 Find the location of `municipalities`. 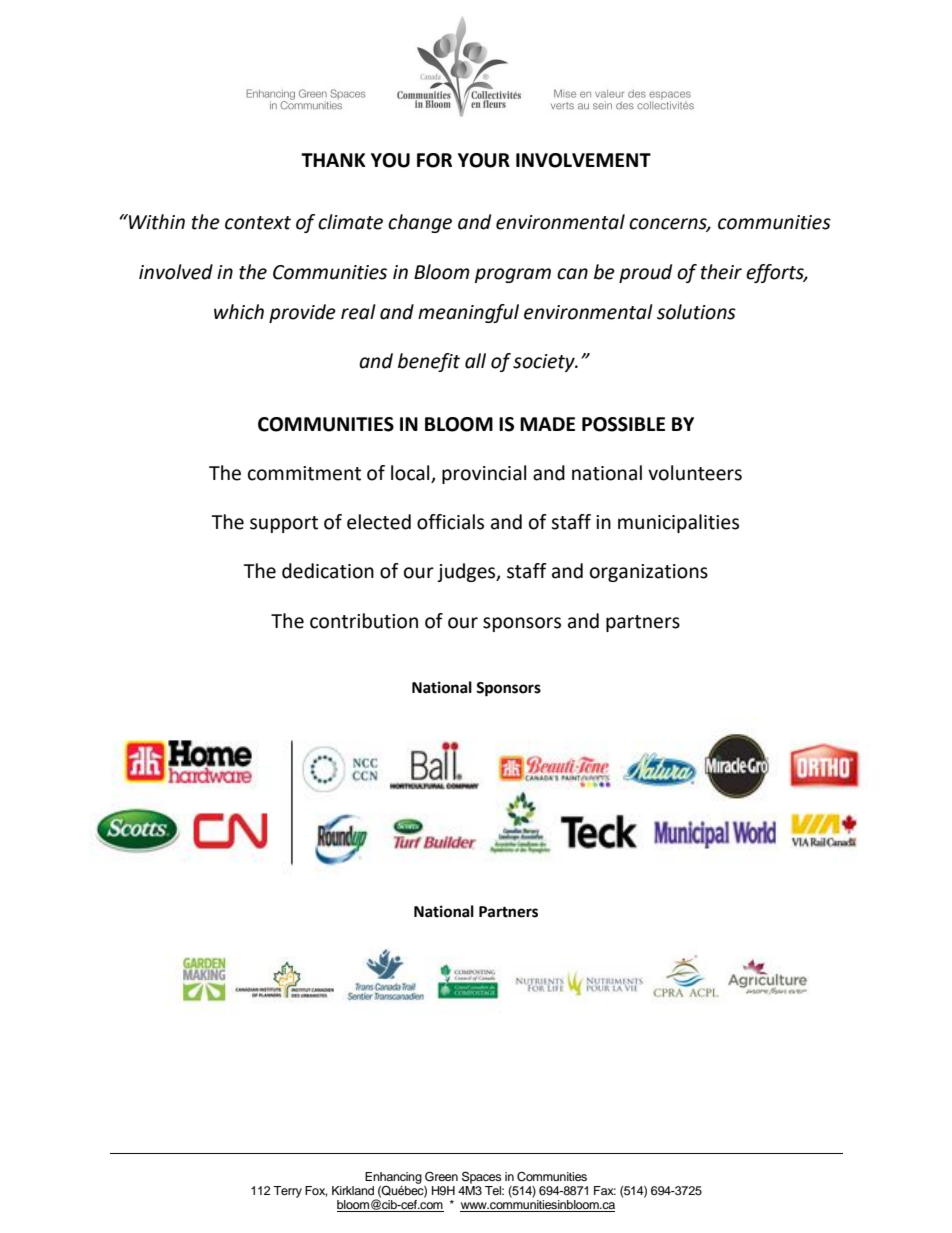

municipalities is located at coordinates (678, 523).
